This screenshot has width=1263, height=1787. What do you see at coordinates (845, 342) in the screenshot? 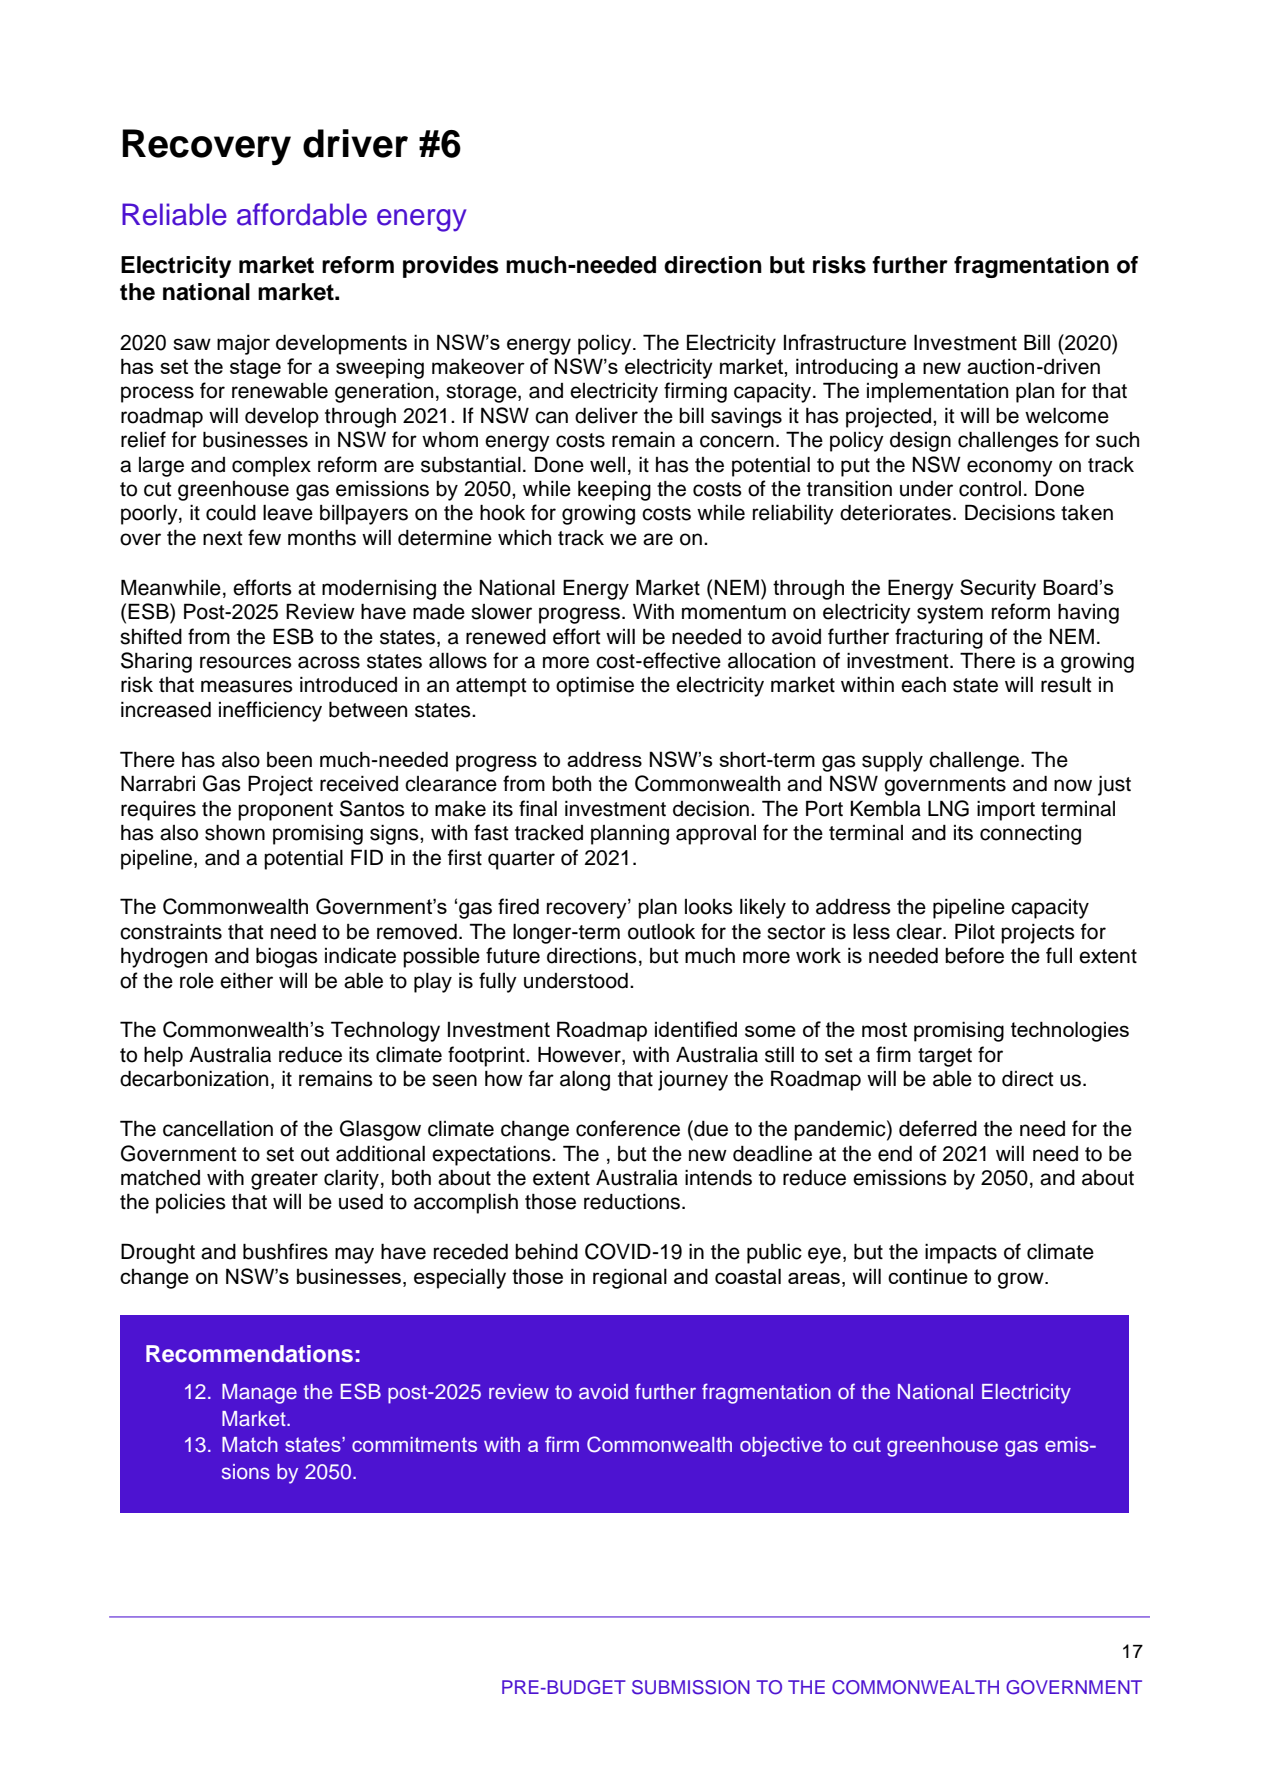
I see `Infrastructure` at bounding box center [845, 342].
